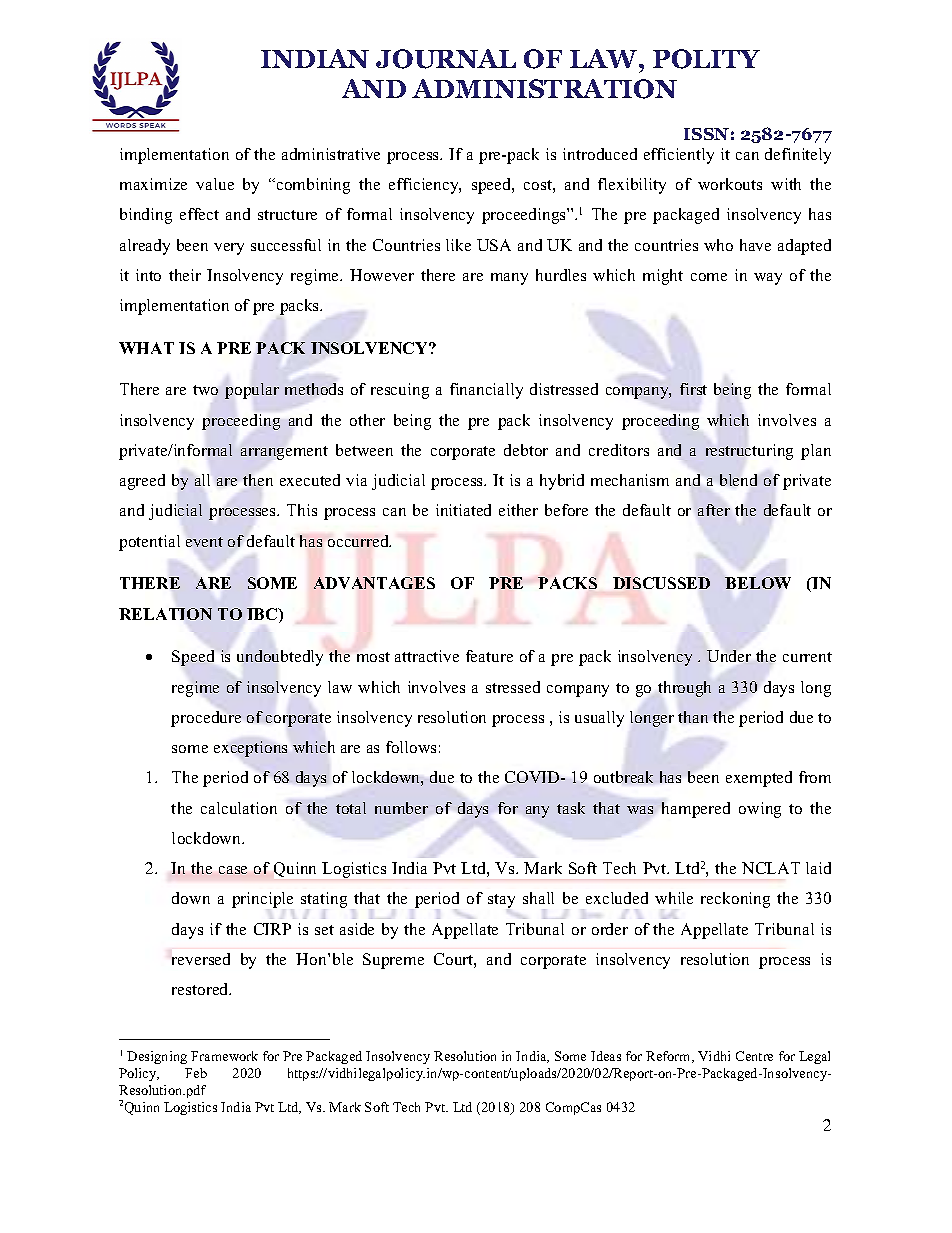 The image size is (952, 1233). What do you see at coordinates (693, 389) in the screenshot?
I see `first` at bounding box center [693, 389].
